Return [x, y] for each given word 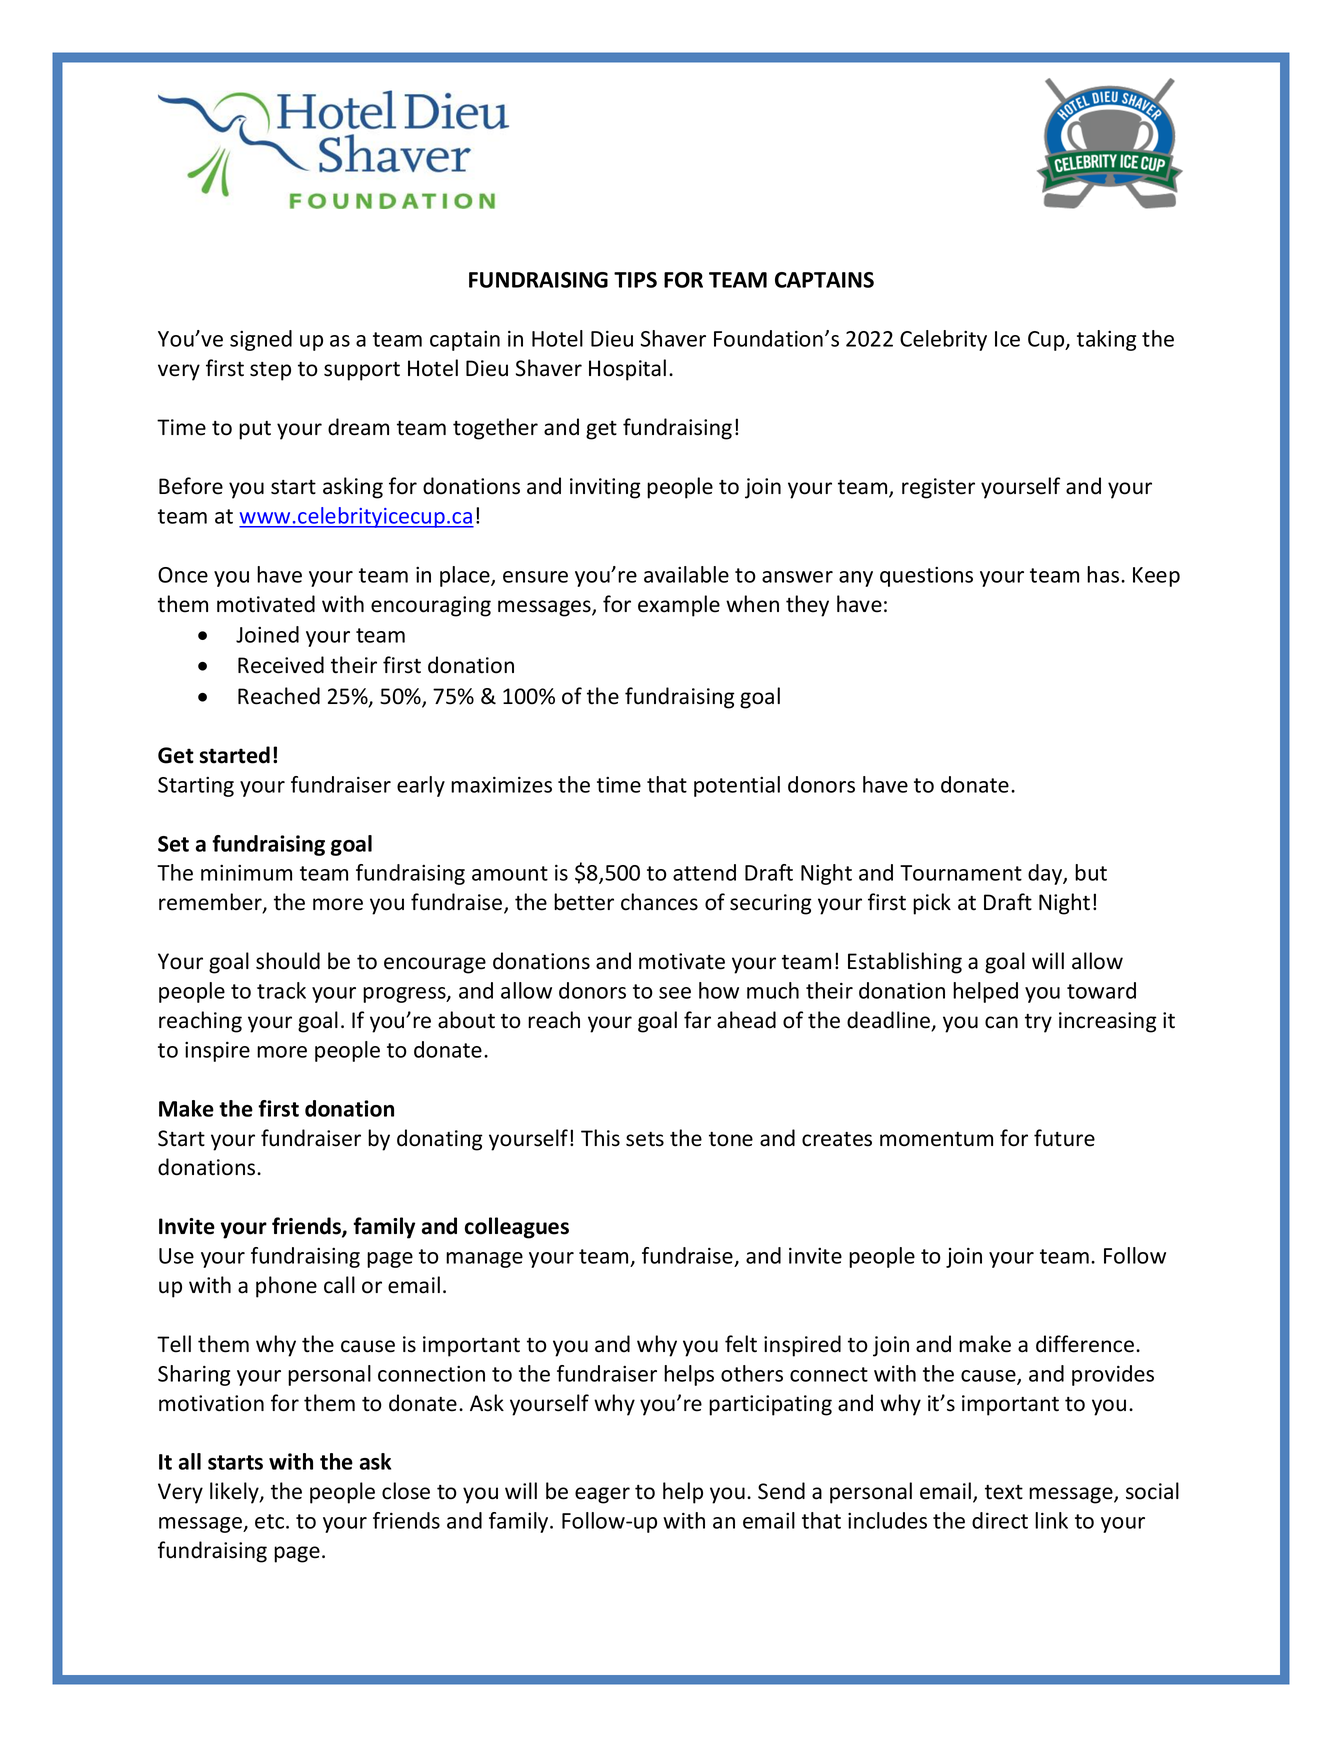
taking [1106, 340]
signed [261, 340]
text [1004, 1492]
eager [602, 1495]
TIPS [635, 280]
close [406, 1491]
